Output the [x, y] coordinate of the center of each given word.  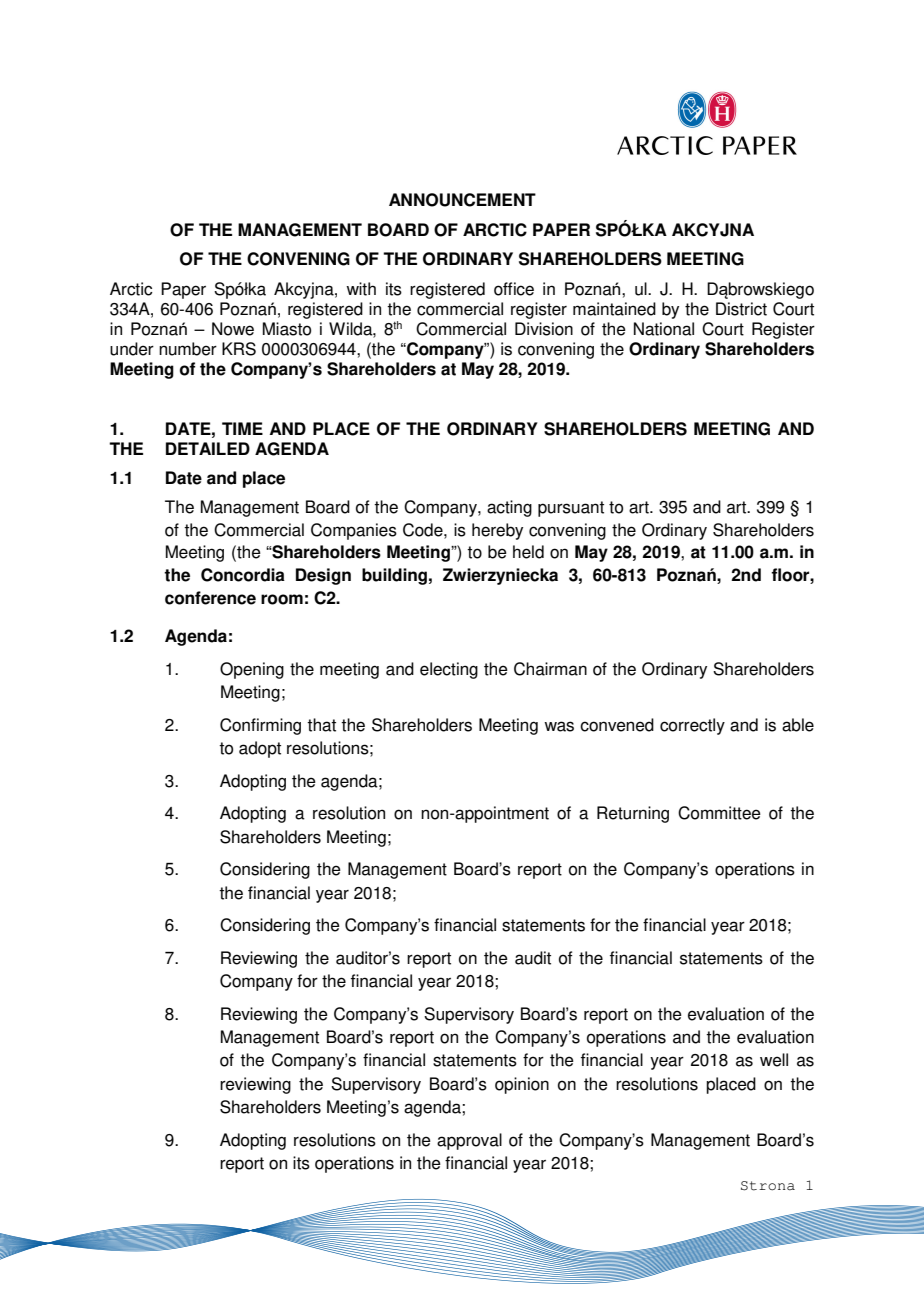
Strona [768, 1186]
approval [469, 1141]
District [741, 309]
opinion [522, 1085]
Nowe [233, 329]
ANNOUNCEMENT [462, 200]
